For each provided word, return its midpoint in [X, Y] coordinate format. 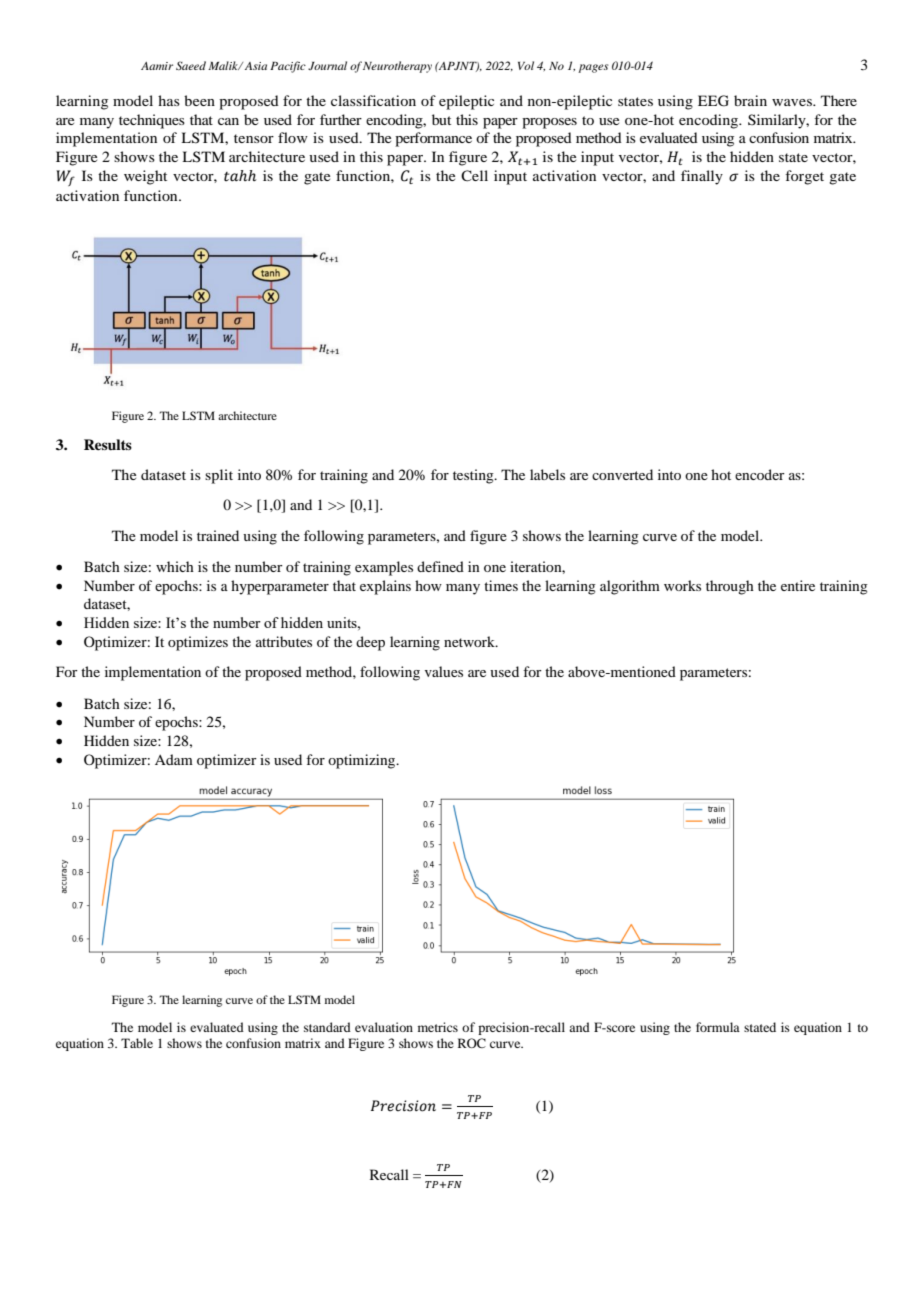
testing [474, 476]
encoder [760, 474]
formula [718, 1027]
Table [137, 1043]
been [199, 100]
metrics [438, 1027]
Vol [526, 65]
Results [108, 444]
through [730, 587]
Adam [174, 759]
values [444, 671]
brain [750, 100]
